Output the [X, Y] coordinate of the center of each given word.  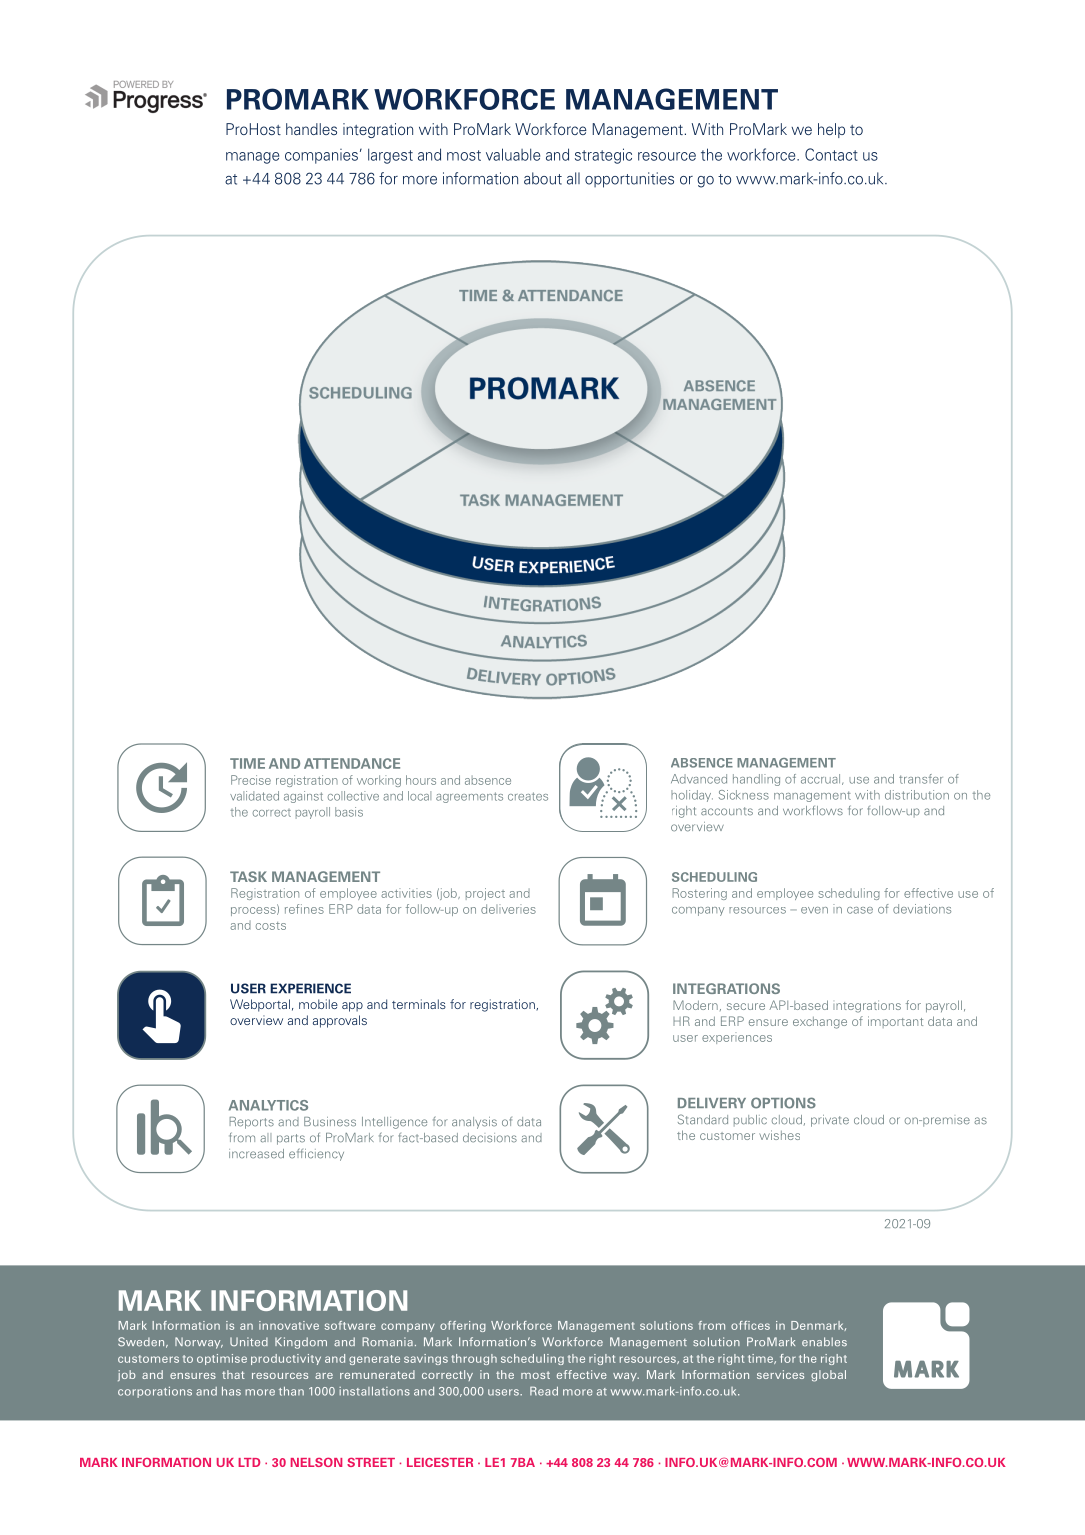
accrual [822, 779]
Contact [831, 154]
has [231, 1391]
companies [323, 156]
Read [544, 1391]
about [543, 178]
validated [254, 796]
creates [528, 796]
